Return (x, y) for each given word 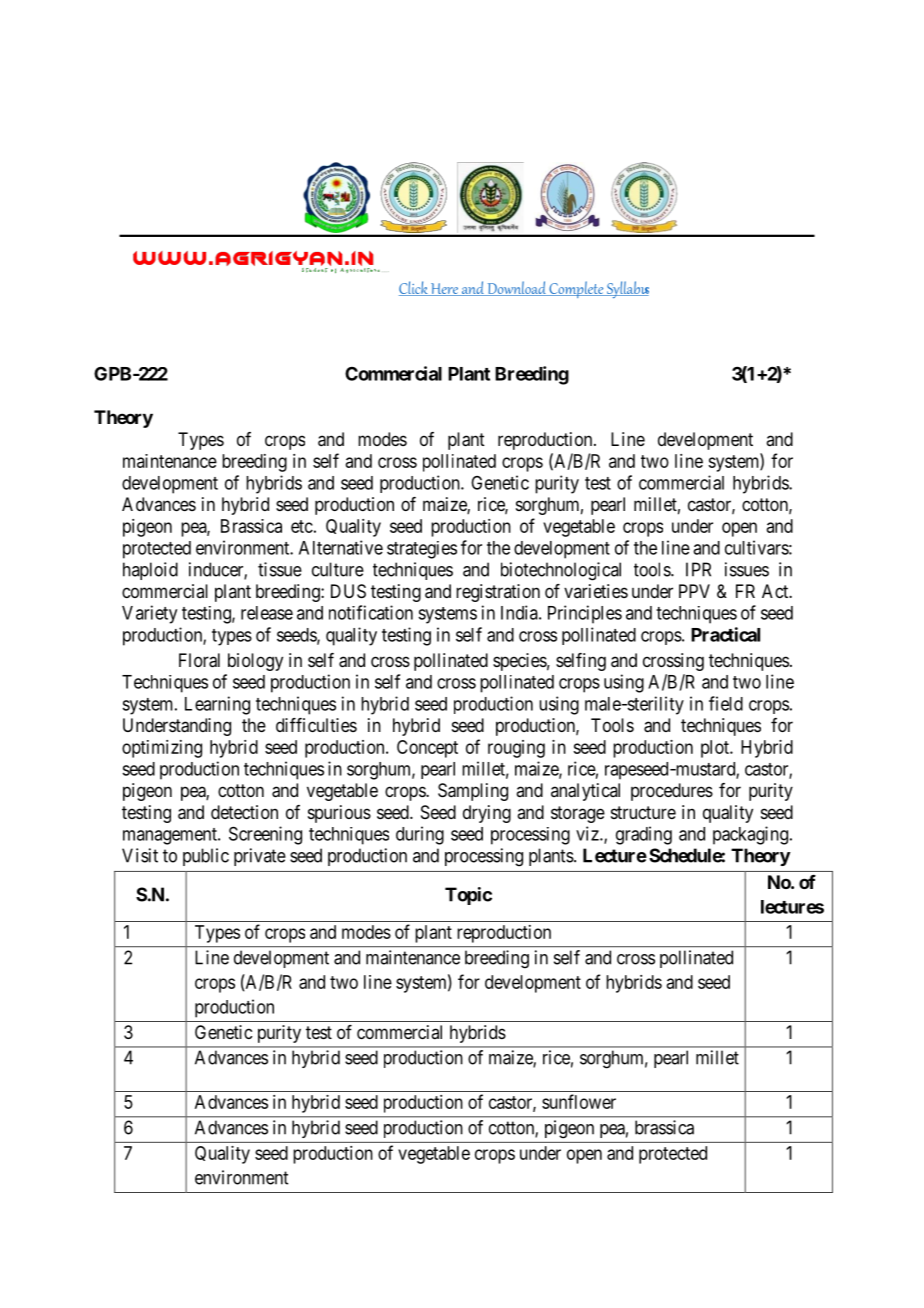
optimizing (162, 749)
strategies (422, 550)
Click (414, 288)
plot (716, 749)
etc (302, 526)
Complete (576, 289)
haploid (150, 571)
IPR (698, 569)
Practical (725, 634)
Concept (427, 749)
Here (444, 289)
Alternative (341, 547)
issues (747, 569)
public (206, 857)
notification (371, 612)
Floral (199, 660)
